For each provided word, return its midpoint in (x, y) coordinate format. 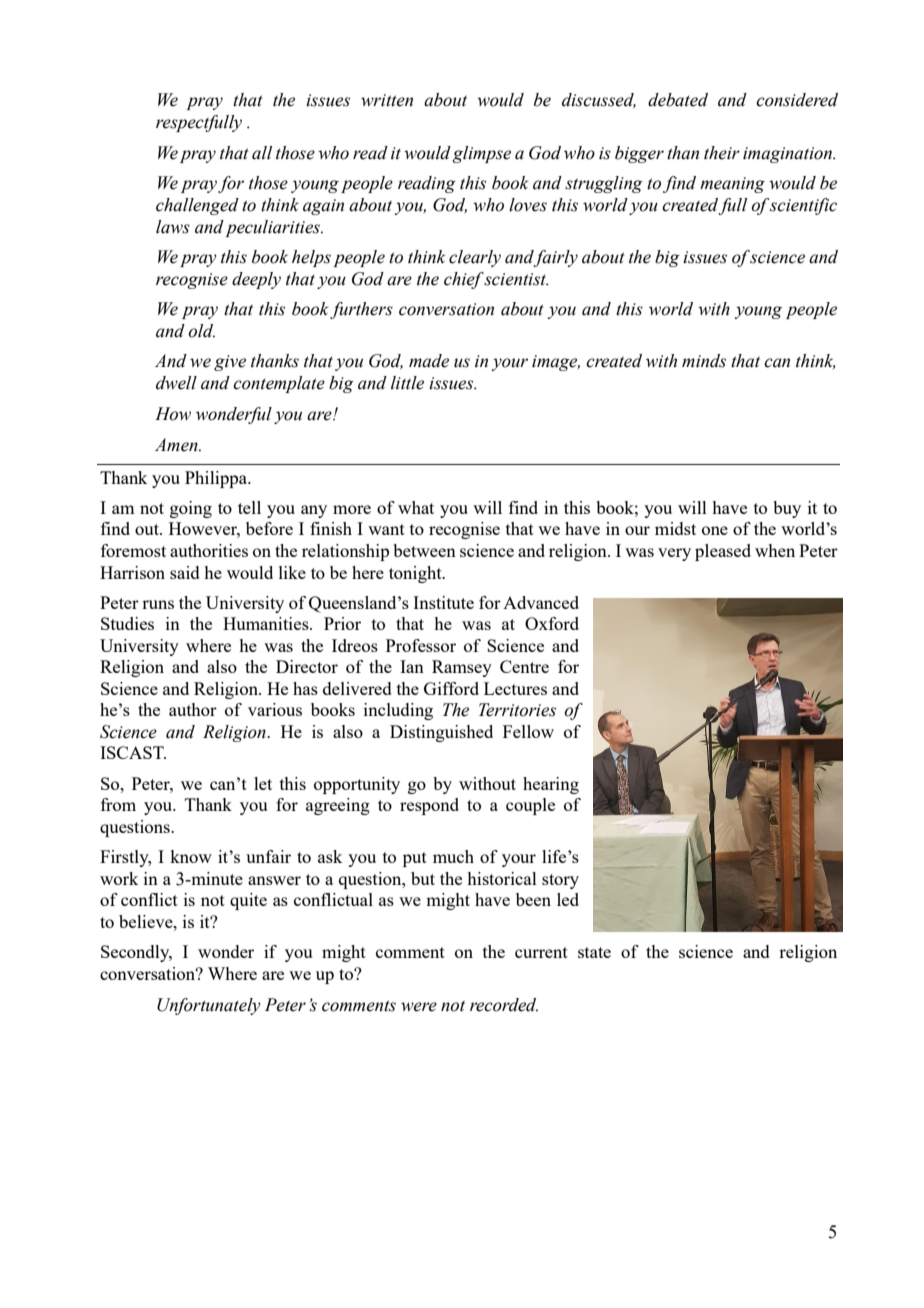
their (722, 153)
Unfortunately (209, 1006)
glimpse (482, 154)
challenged (197, 206)
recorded (504, 1005)
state (594, 952)
